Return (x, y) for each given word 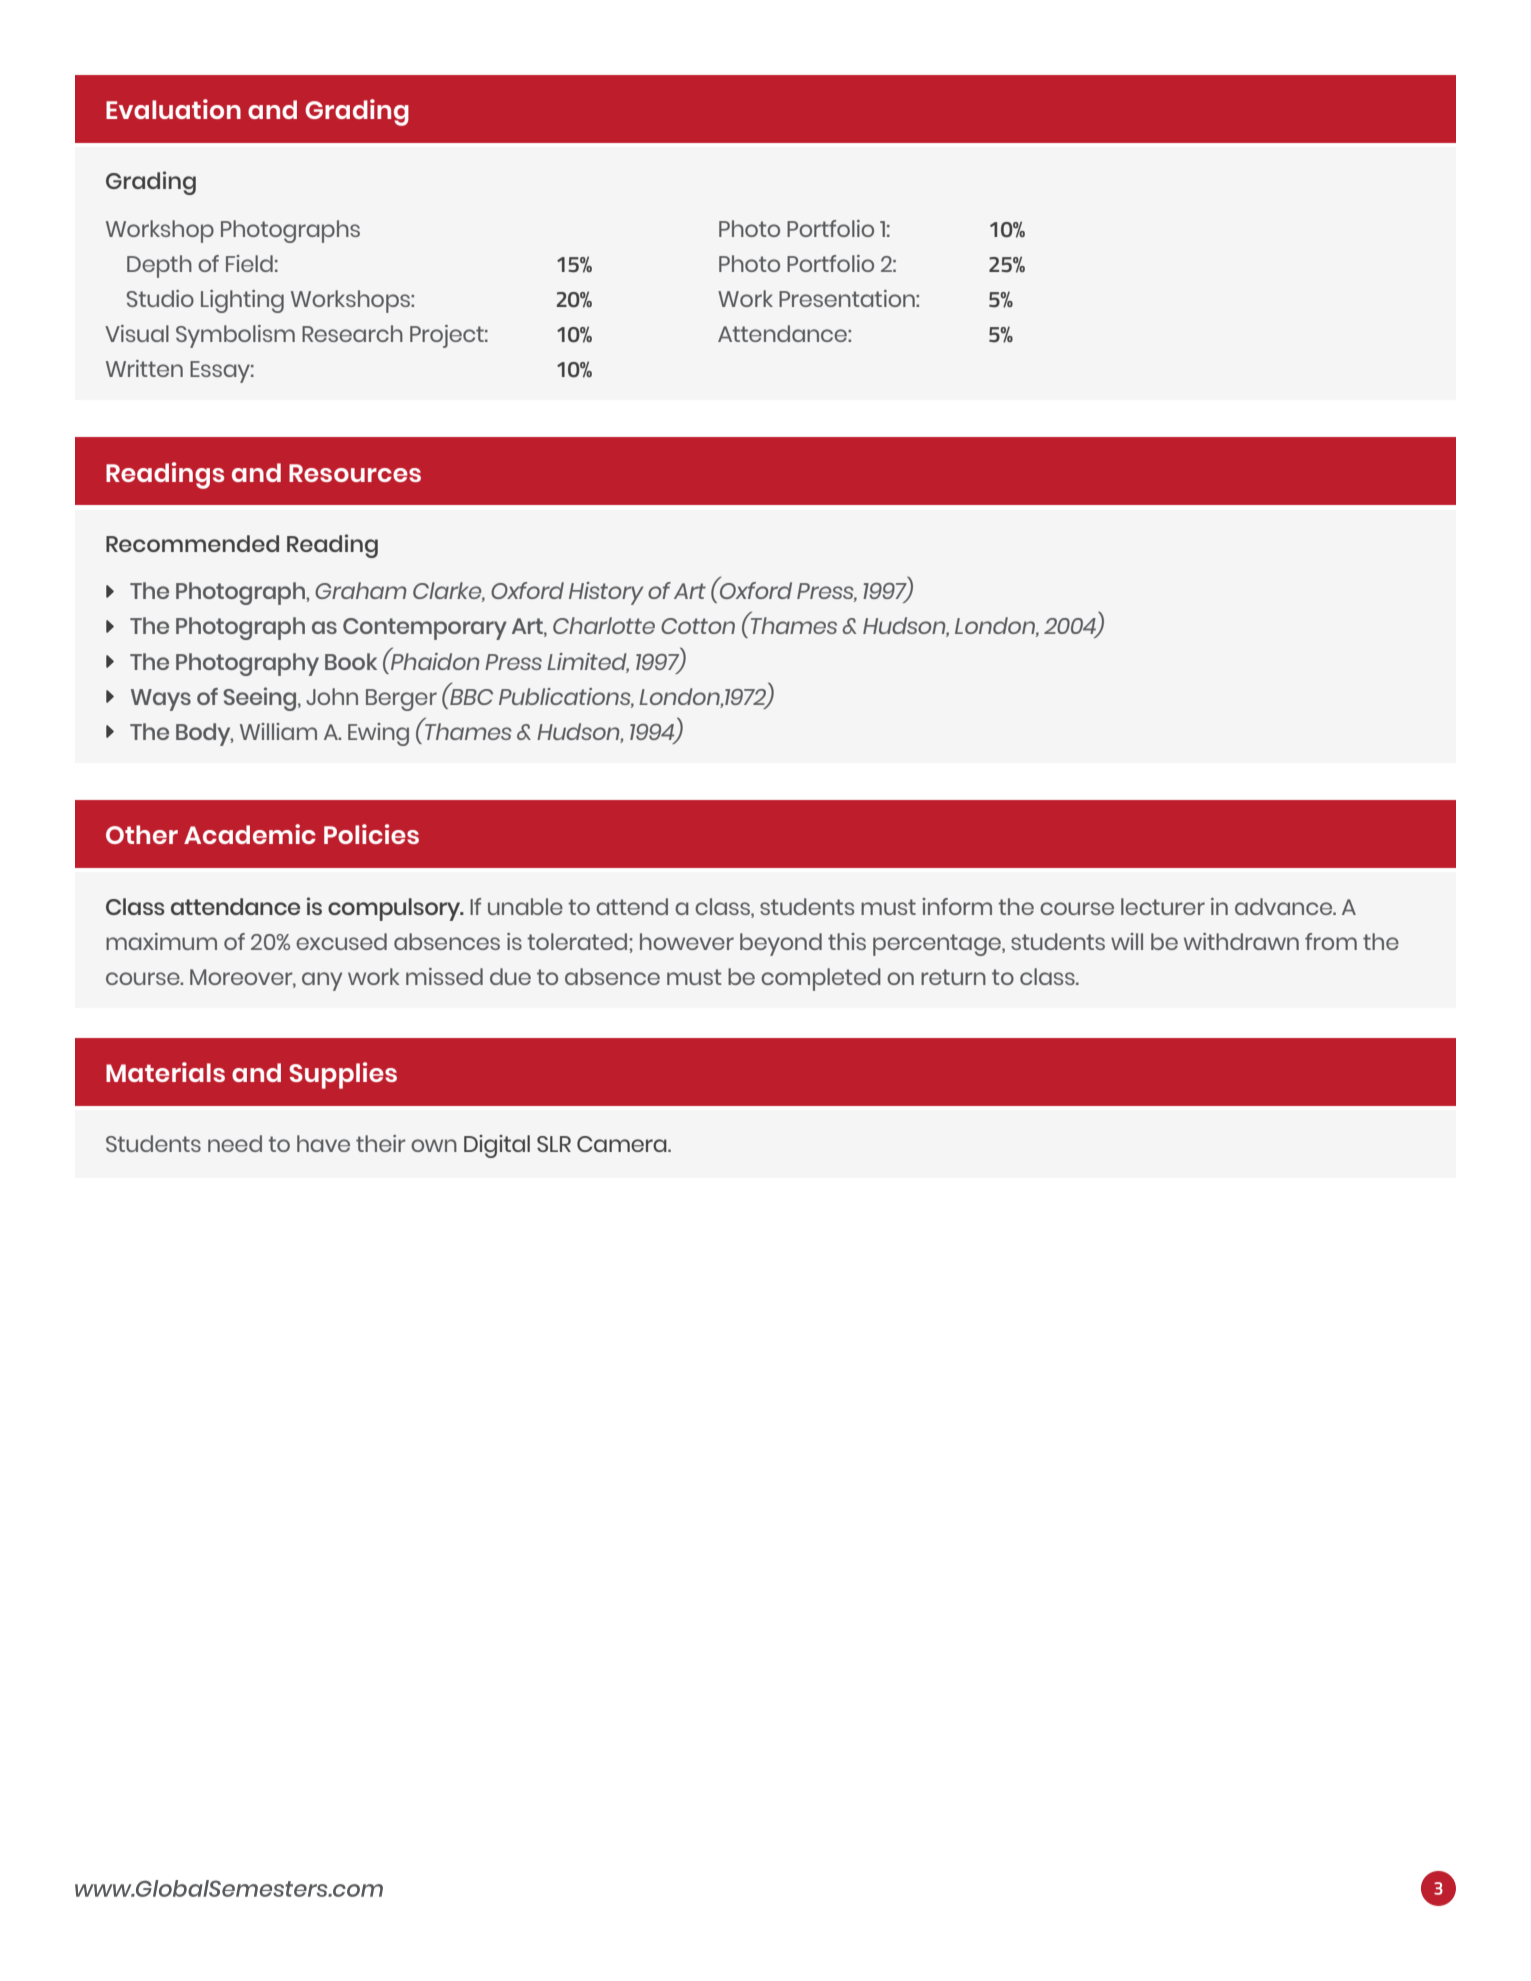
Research (352, 333)
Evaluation (173, 109)
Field (249, 263)
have (323, 1143)
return (953, 977)
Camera (623, 1144)
